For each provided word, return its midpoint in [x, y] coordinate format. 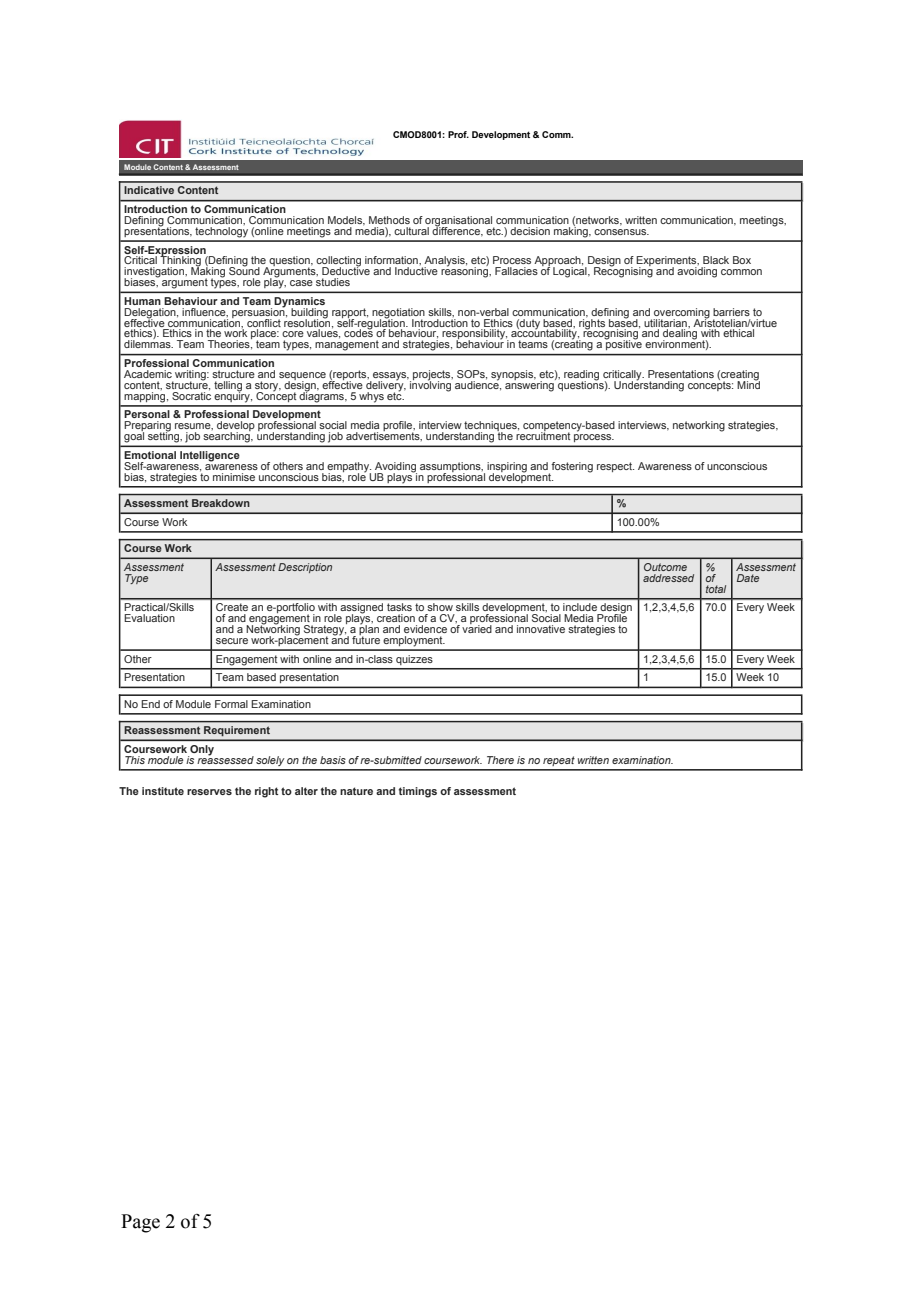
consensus [621, 232]
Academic [148, 374]
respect [615, 467]
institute [163, 791]
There [500, 760]
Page [140, 1223]
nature [356, 791]
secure [232, 641]
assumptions [451, 468]
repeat [559, 761]
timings [418, 792]
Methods [389, 220]
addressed [668, 578]
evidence [425, 629]
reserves [209, 792]
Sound [244, 270]
